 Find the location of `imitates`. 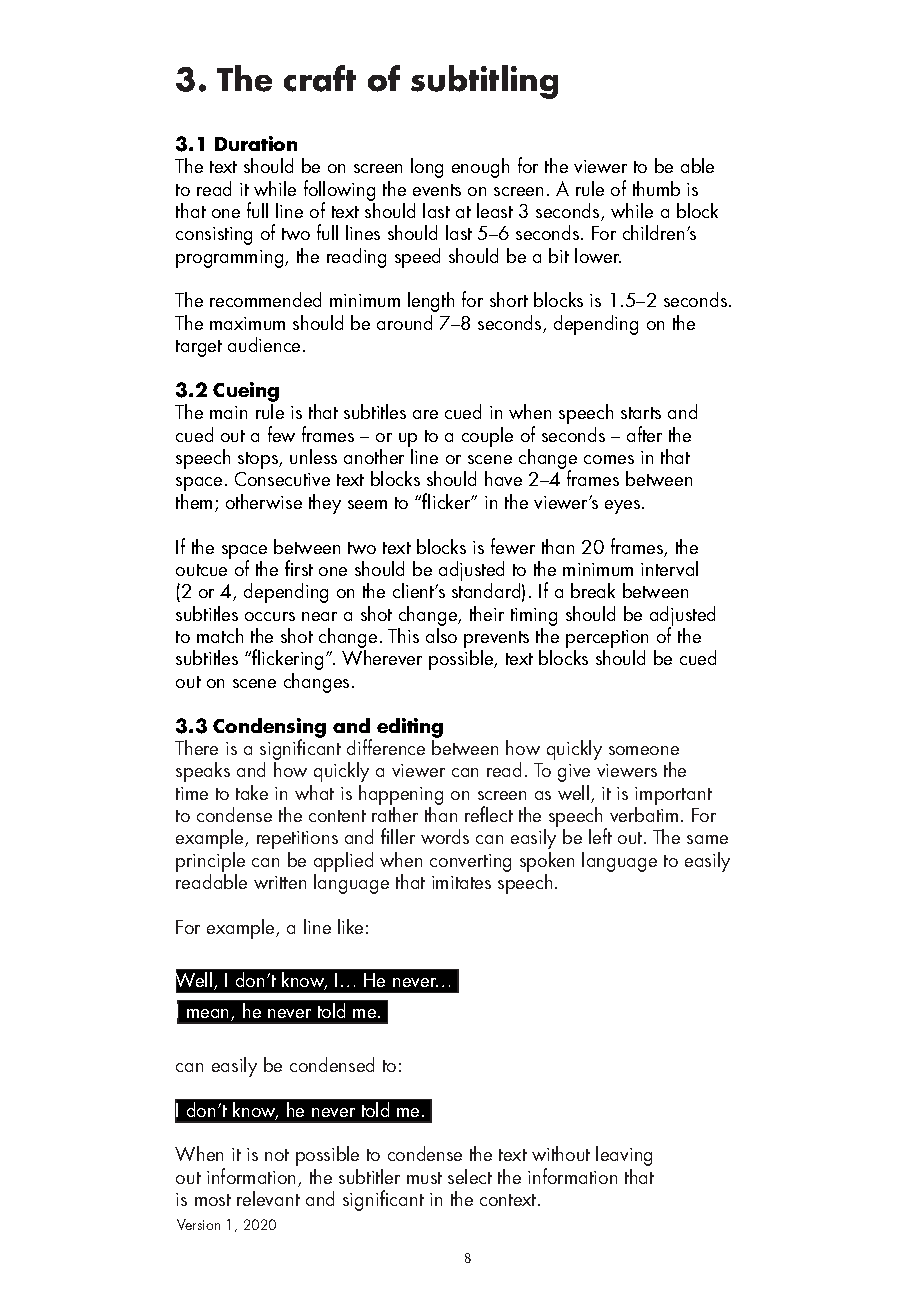

imitates is located at coordinates (461, 882).
